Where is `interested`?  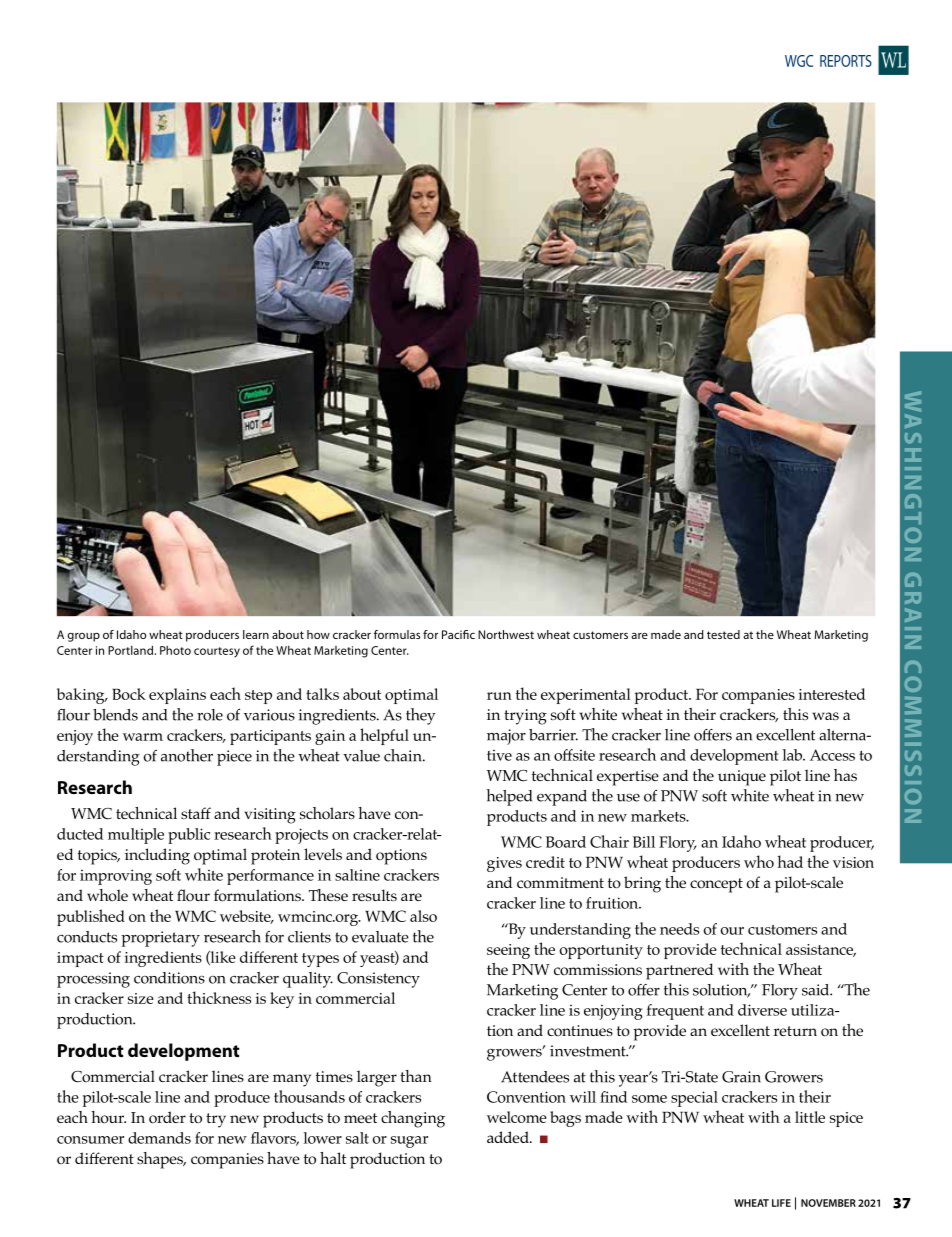
interested is located at coordinates (832, 694).
